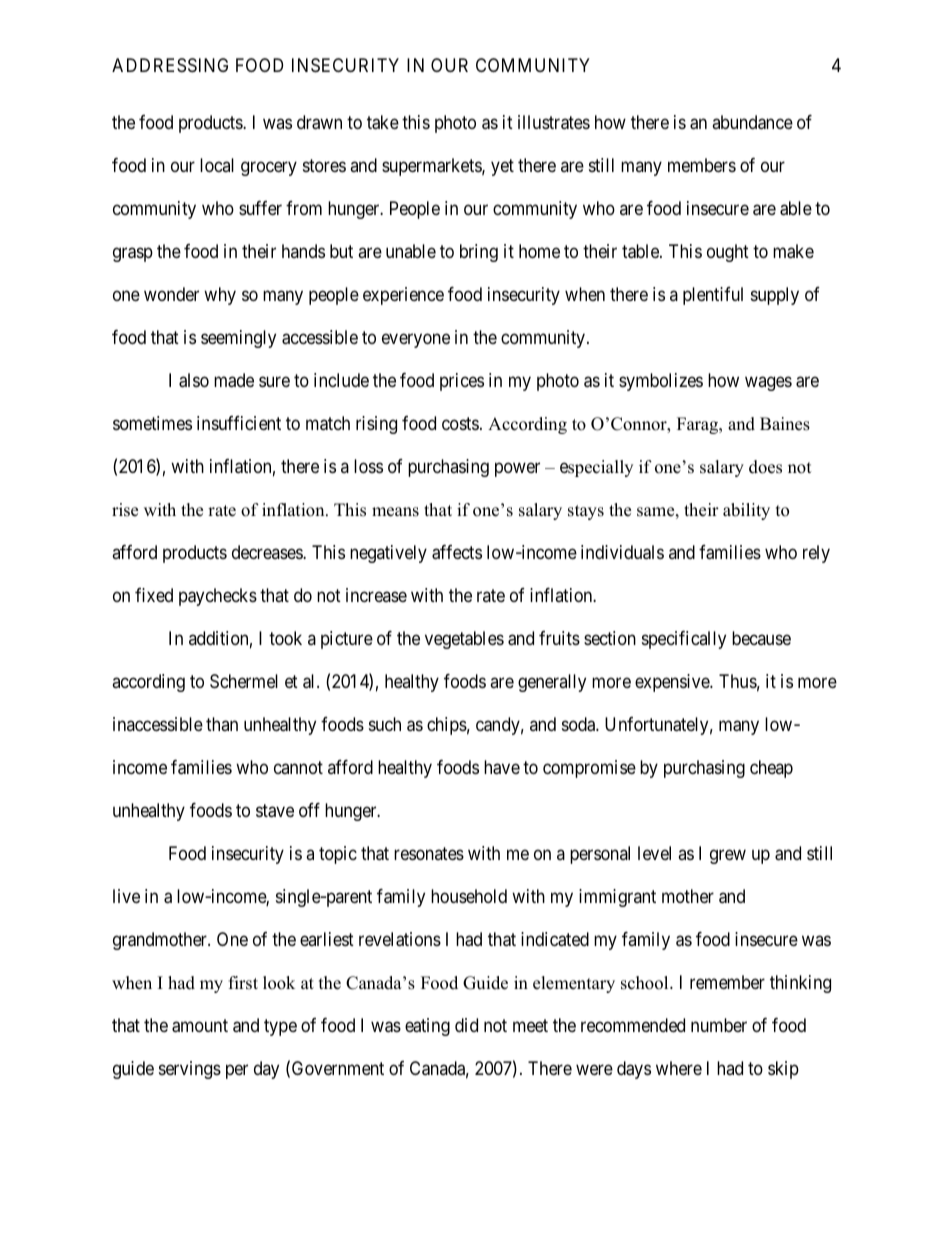  I want to click on abundance, so click(752, 122).
